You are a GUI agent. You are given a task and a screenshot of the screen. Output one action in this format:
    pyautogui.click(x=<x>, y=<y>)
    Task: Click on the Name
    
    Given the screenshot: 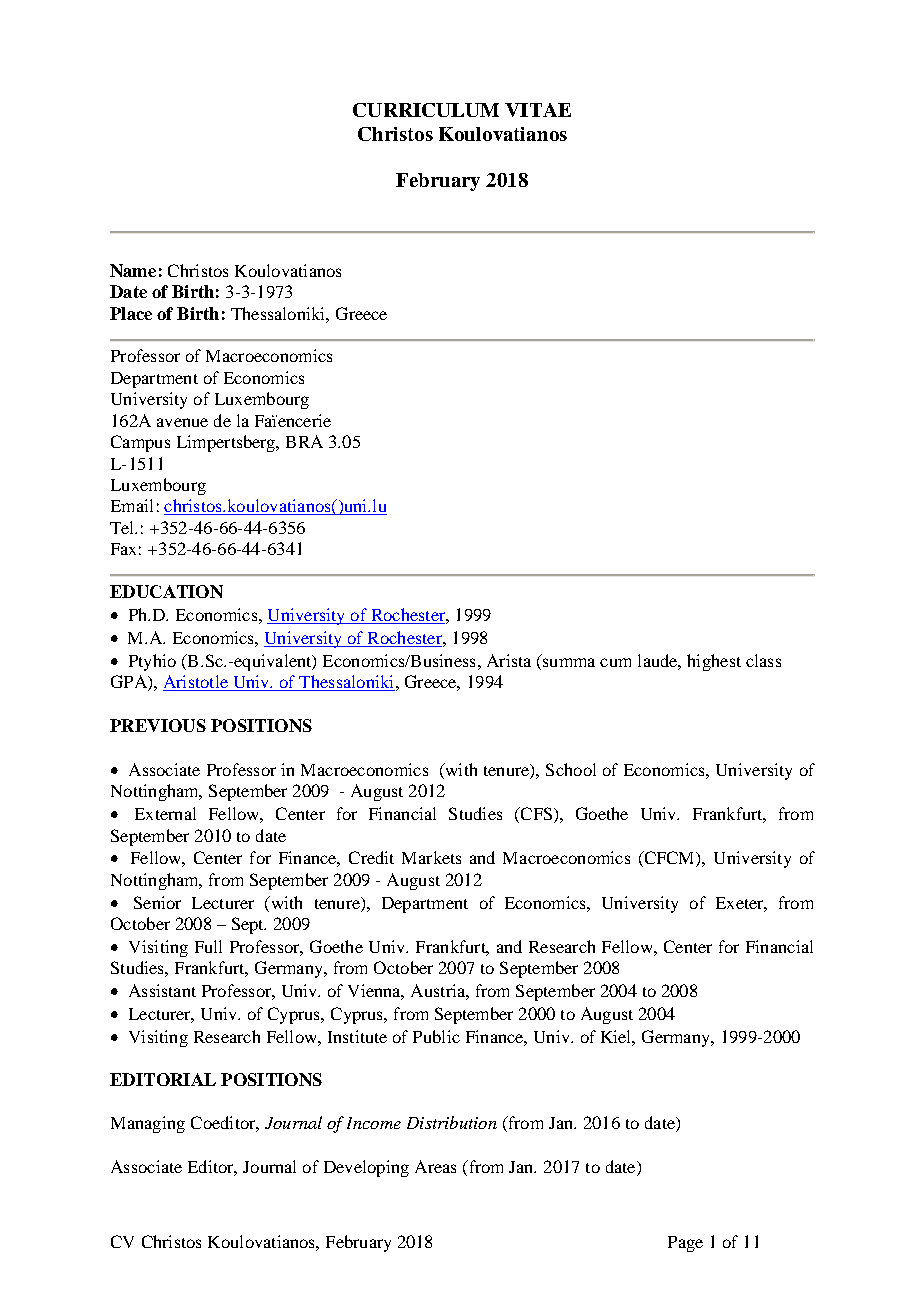 What is the action you would take?
    pyautogui.click(x=133, y=270)
